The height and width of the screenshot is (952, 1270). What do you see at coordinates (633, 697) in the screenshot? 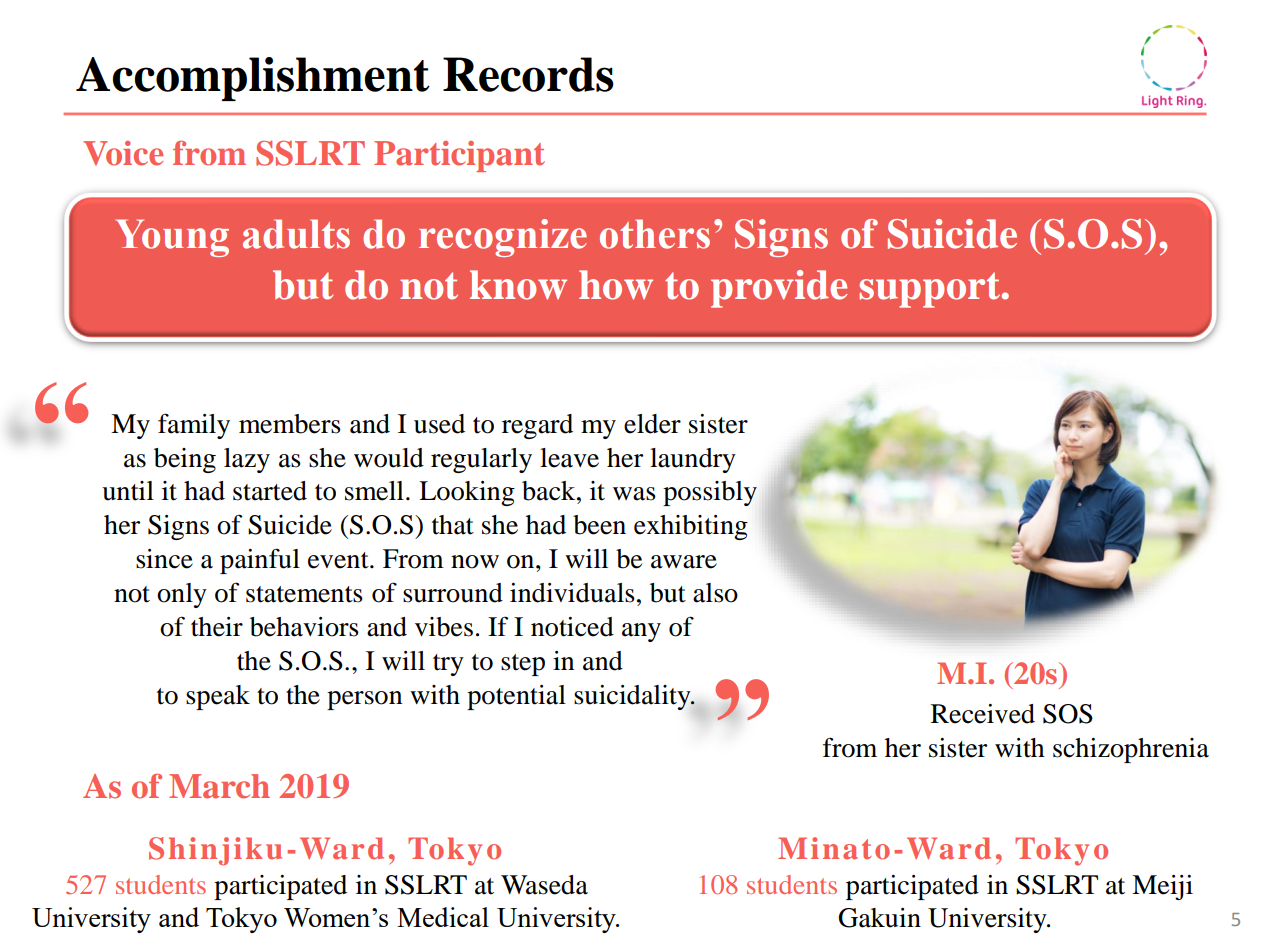
I see `suicidality` at bounding box center [633, 697].
